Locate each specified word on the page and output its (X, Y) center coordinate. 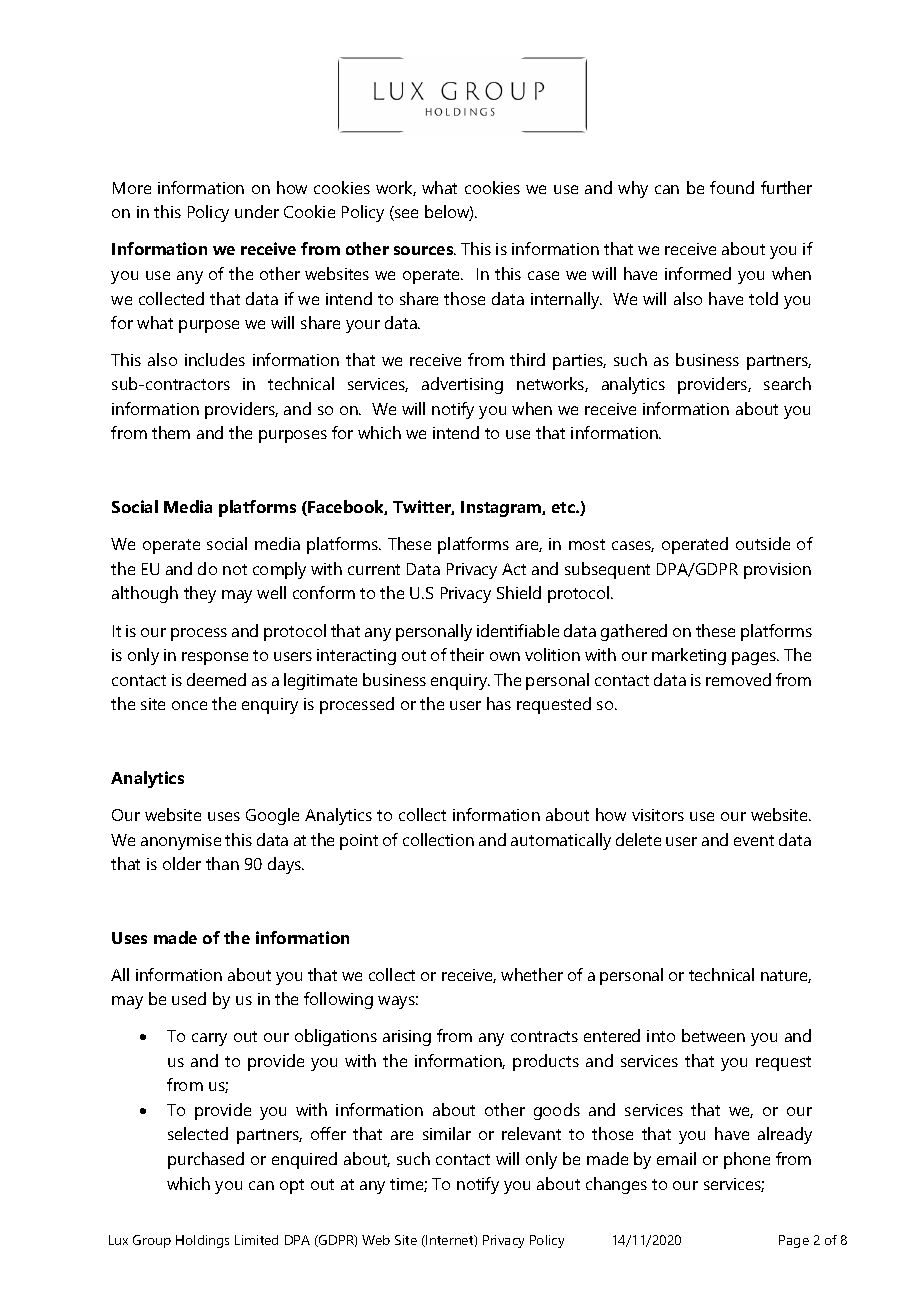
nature (786, 976)
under (257, 211)
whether (532, 974)
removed (738, 679)
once (189, 705)
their (467, 654)
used (189, 998)
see (405, 215)
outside (763, 543)
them (171, 432)
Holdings (202, 1241)
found (732, 187)
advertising (462, 385)
